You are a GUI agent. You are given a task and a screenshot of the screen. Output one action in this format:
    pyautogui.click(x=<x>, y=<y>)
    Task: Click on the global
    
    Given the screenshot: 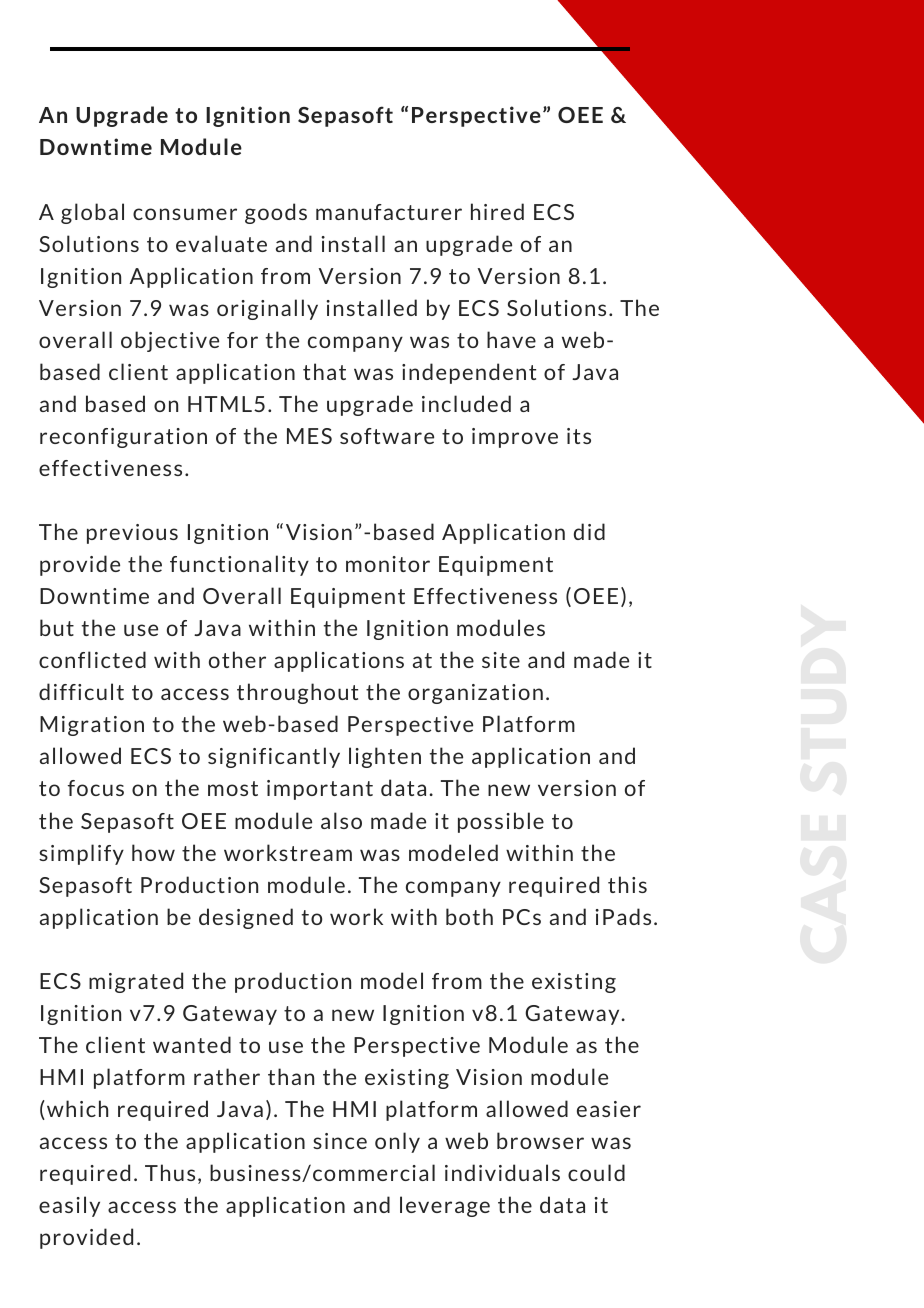 What is the action you would take?
    pyautogui.click(x=92, y=213)
